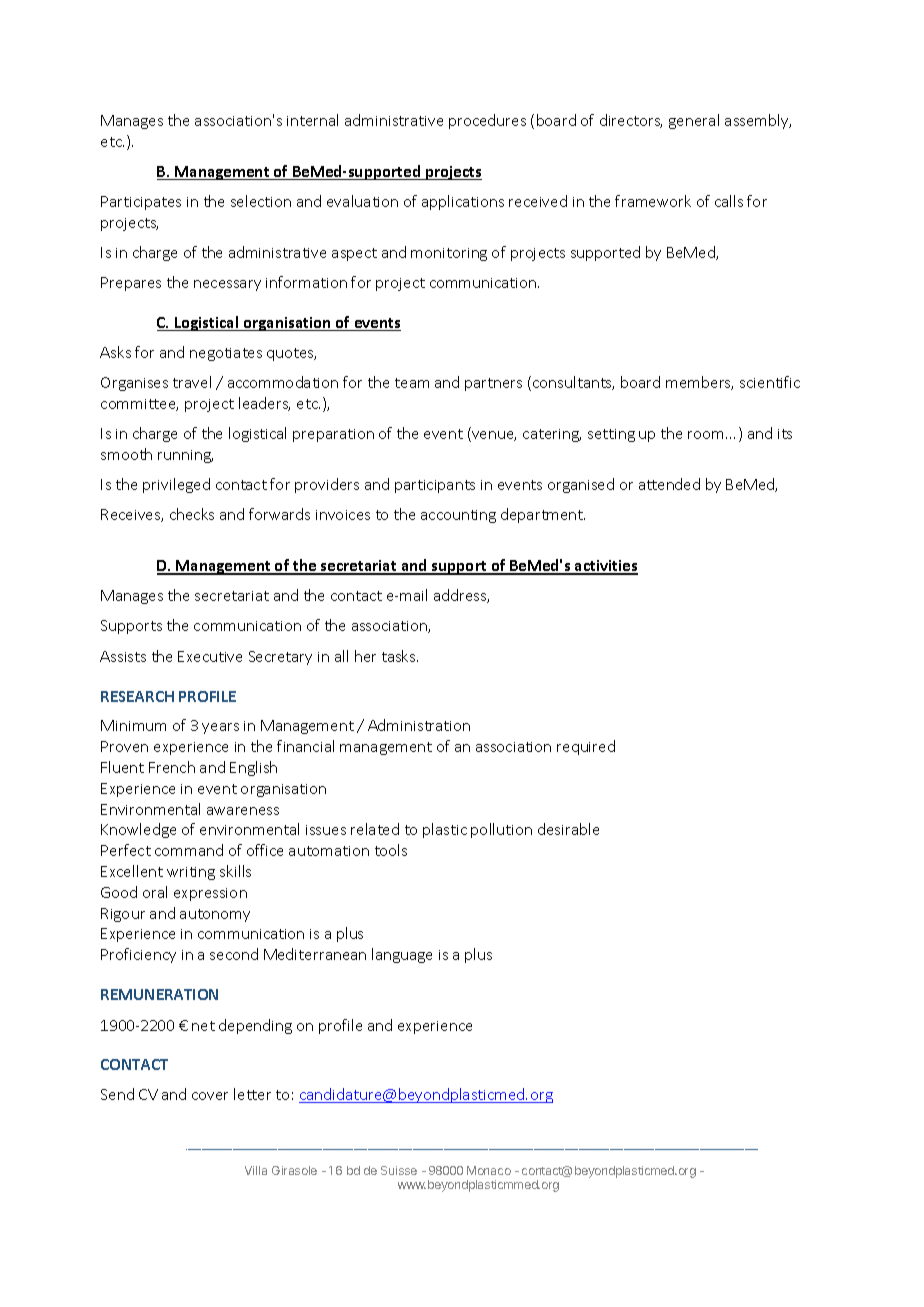  I want to click on attended, so click(669, 484).
